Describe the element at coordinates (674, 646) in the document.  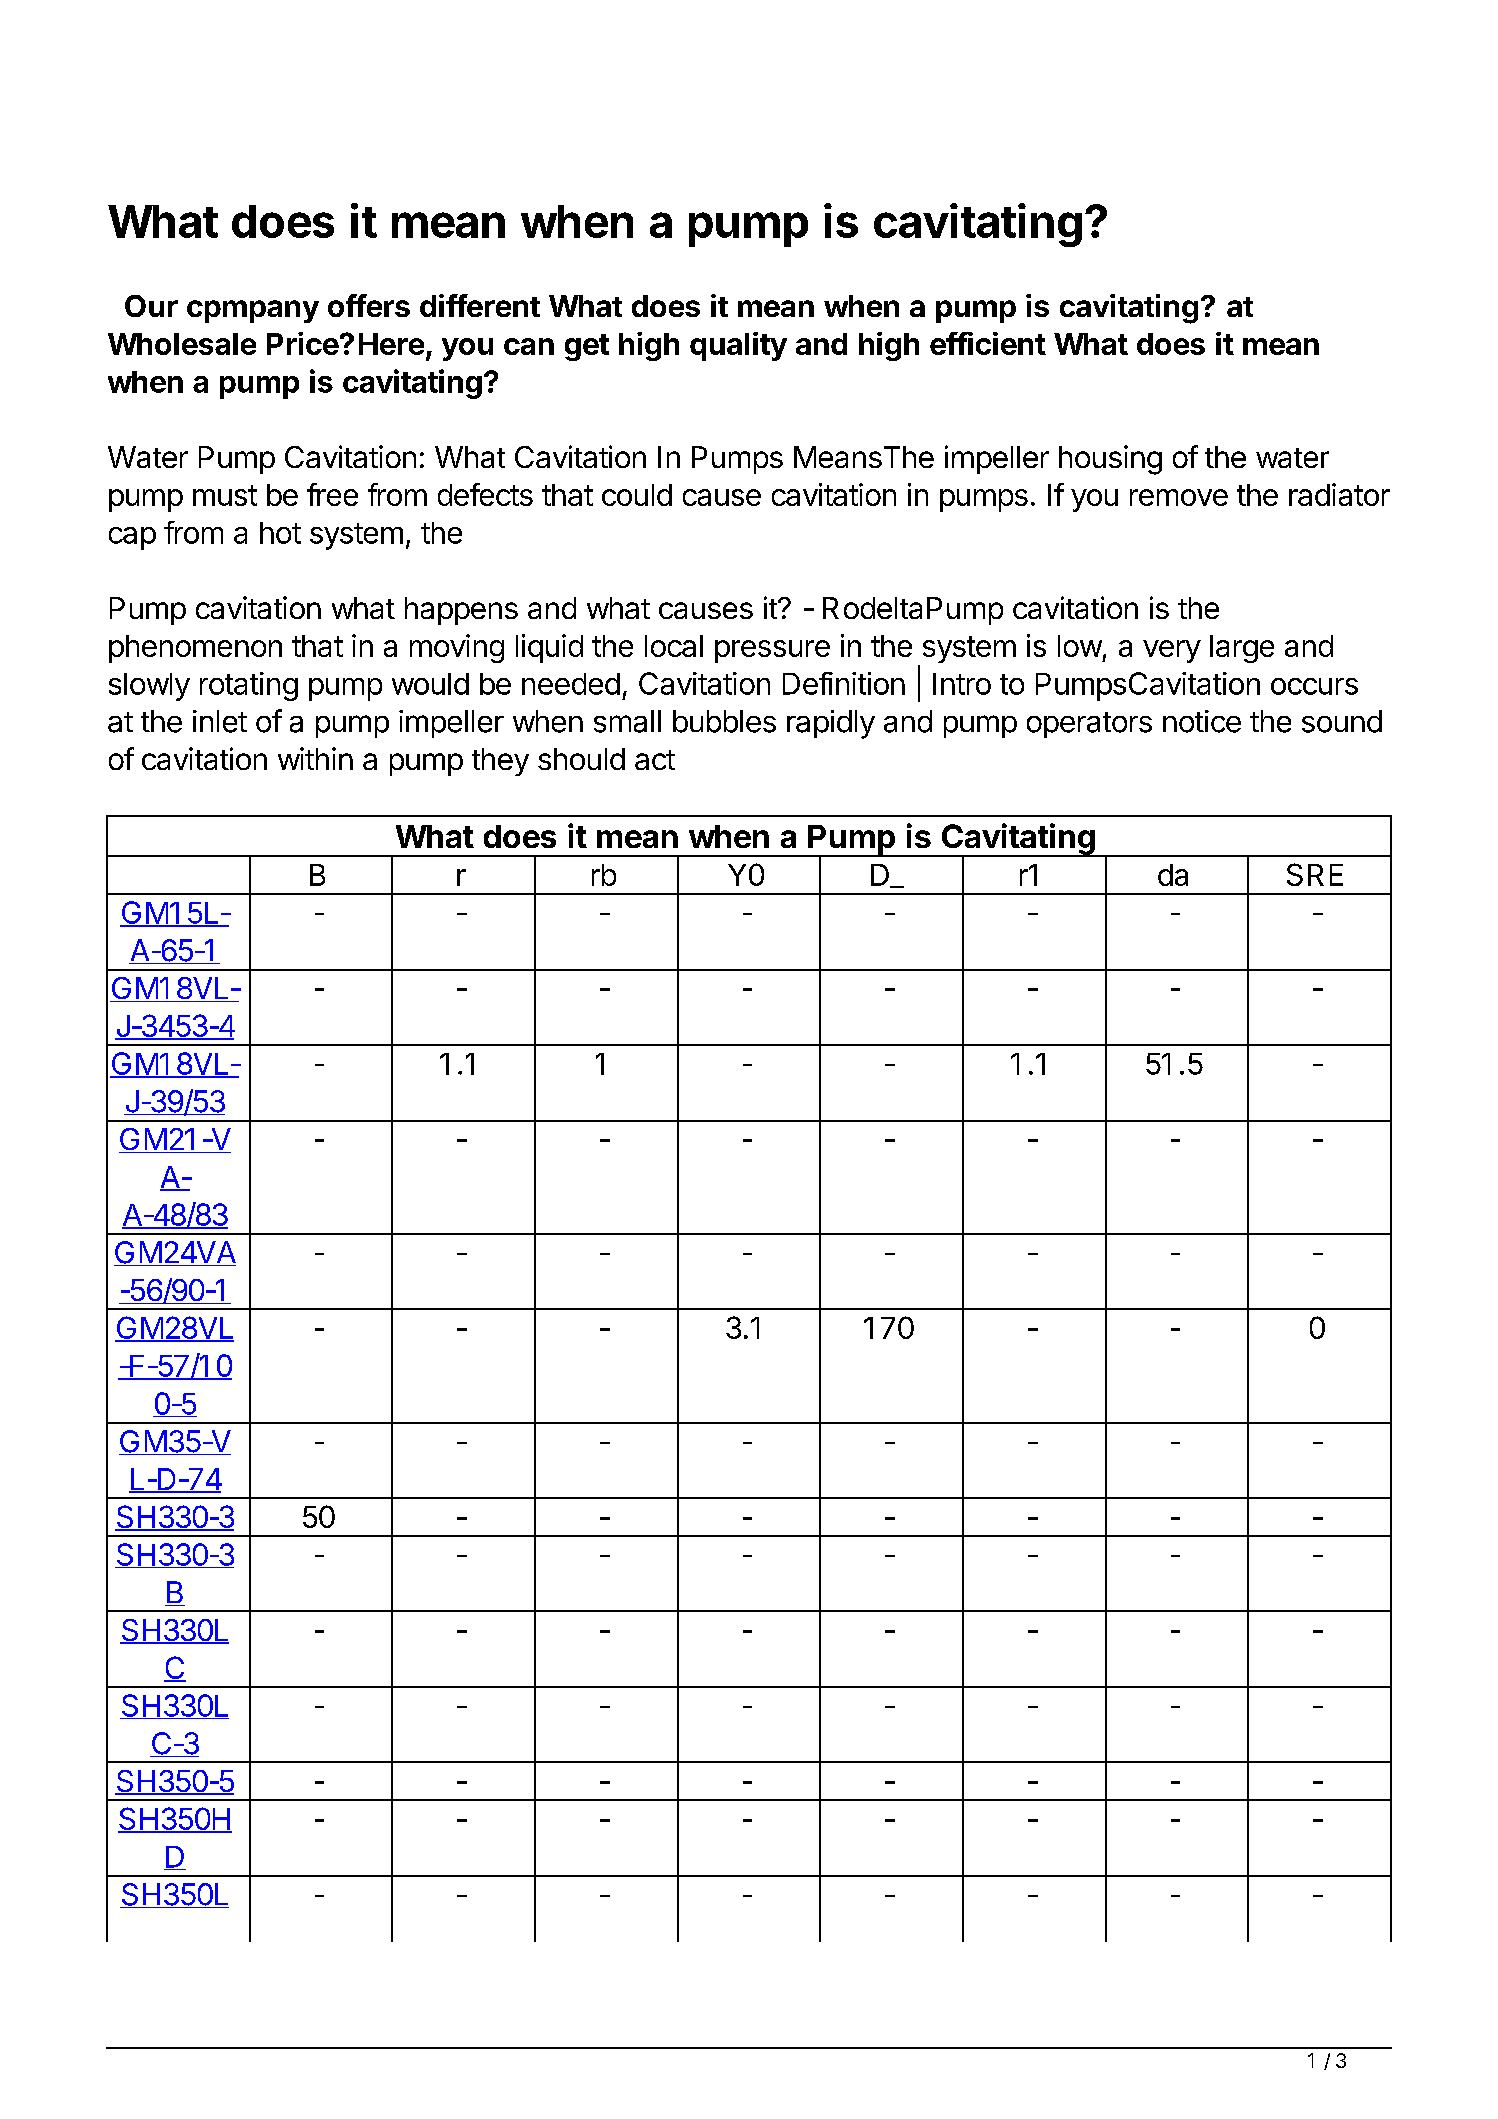
I see `local` at that location.
